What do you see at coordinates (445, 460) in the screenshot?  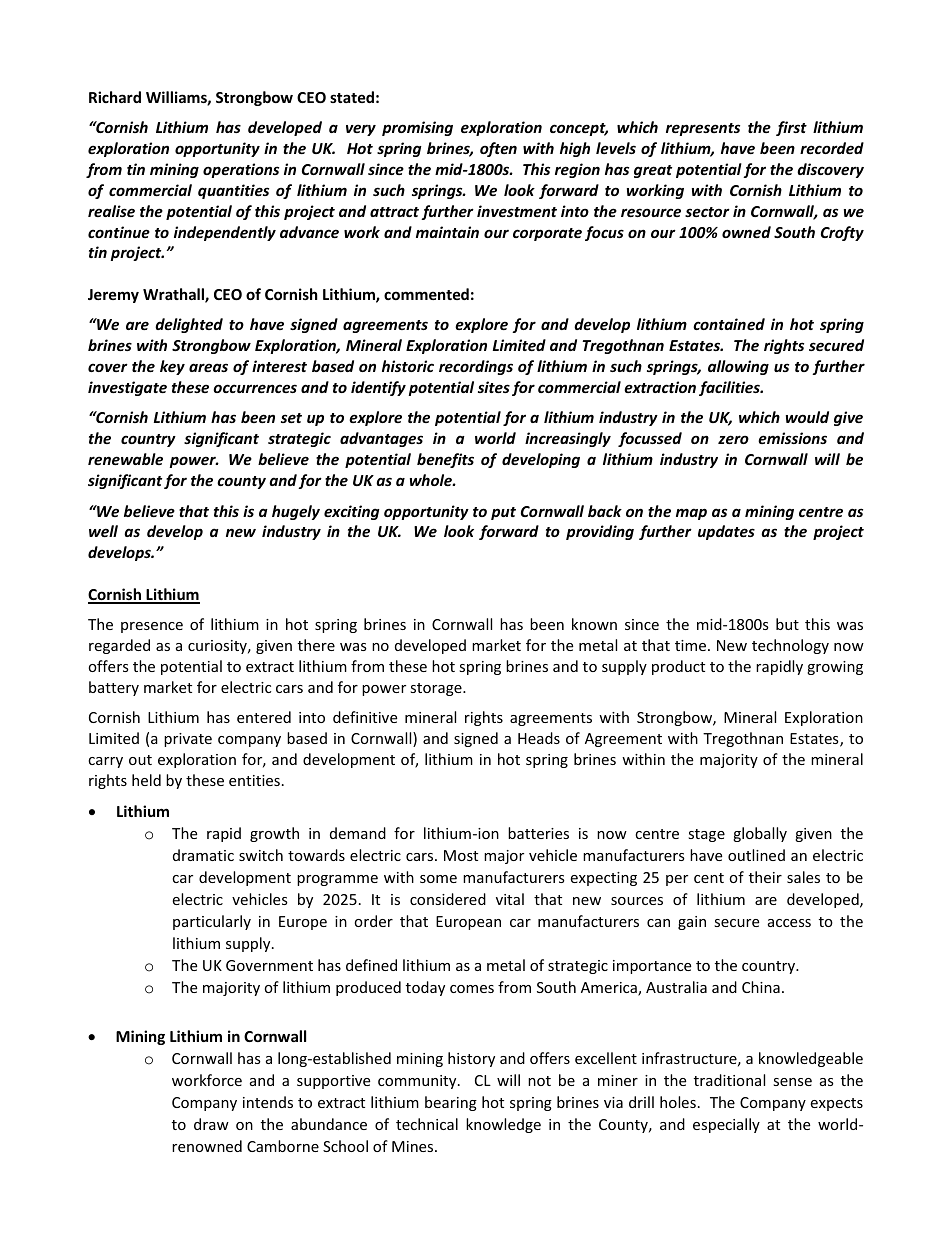 I see `benefits` at bounding box center [445, 460].
